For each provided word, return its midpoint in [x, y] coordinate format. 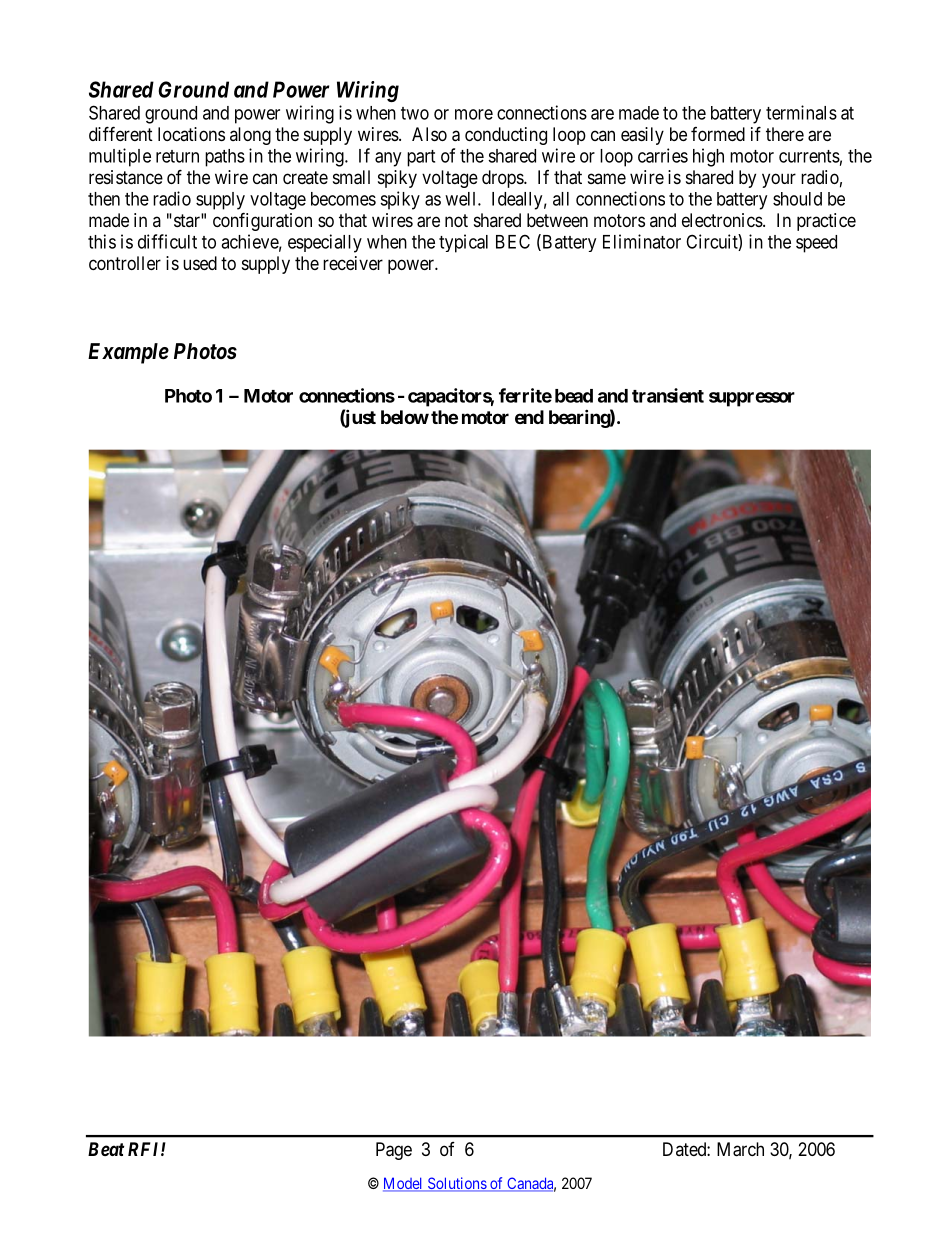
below [405, 417]
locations [191, 134]
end [529, 417]
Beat [106, 1149]
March [740, 1149]
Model [404, 1184]
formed [718, 134]
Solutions [456, 1184]
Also [429, 134]
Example [128, 353]
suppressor [752, 399]
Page [394, 1151]
